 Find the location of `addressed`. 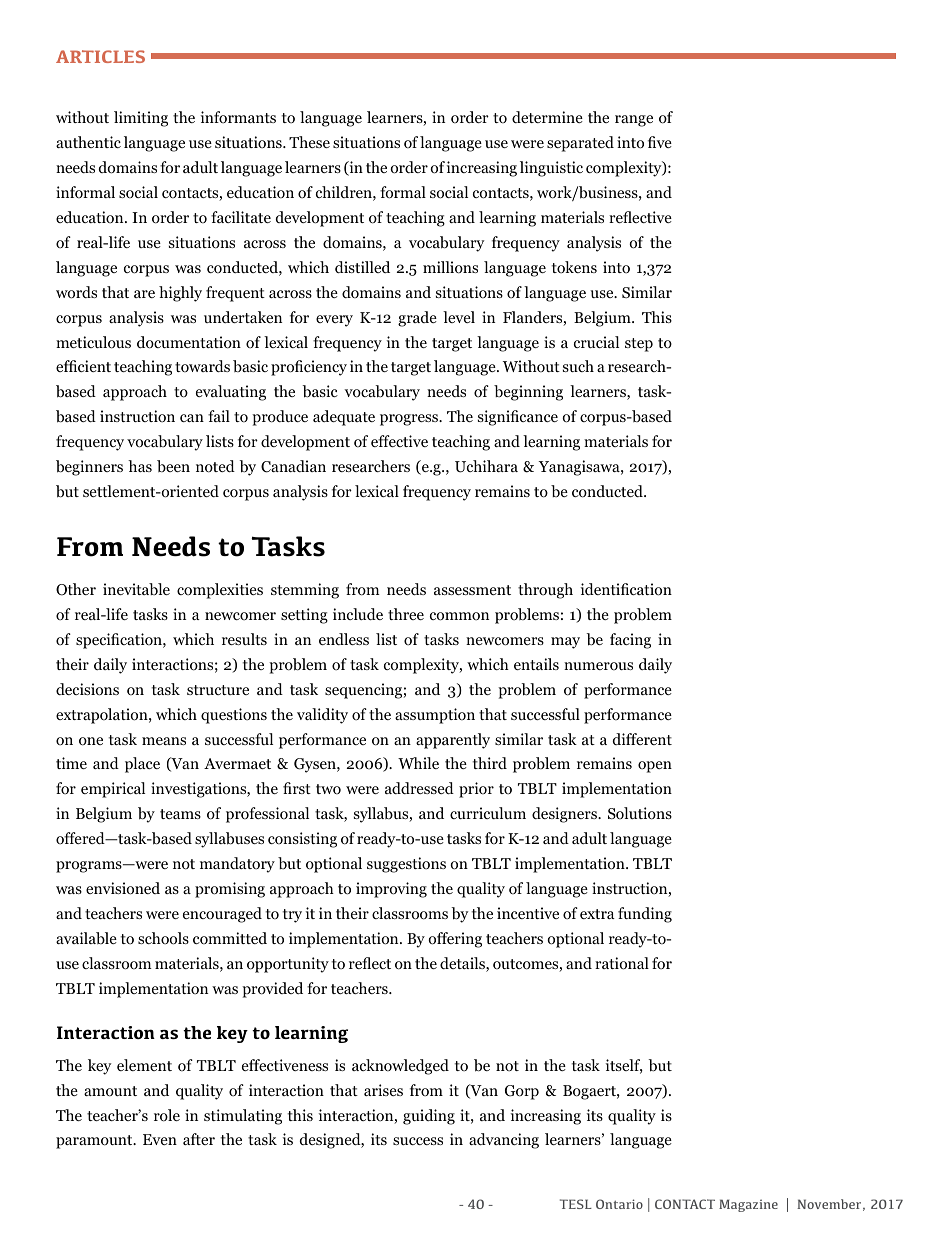

addressed is located at coordinates (419, 788).
